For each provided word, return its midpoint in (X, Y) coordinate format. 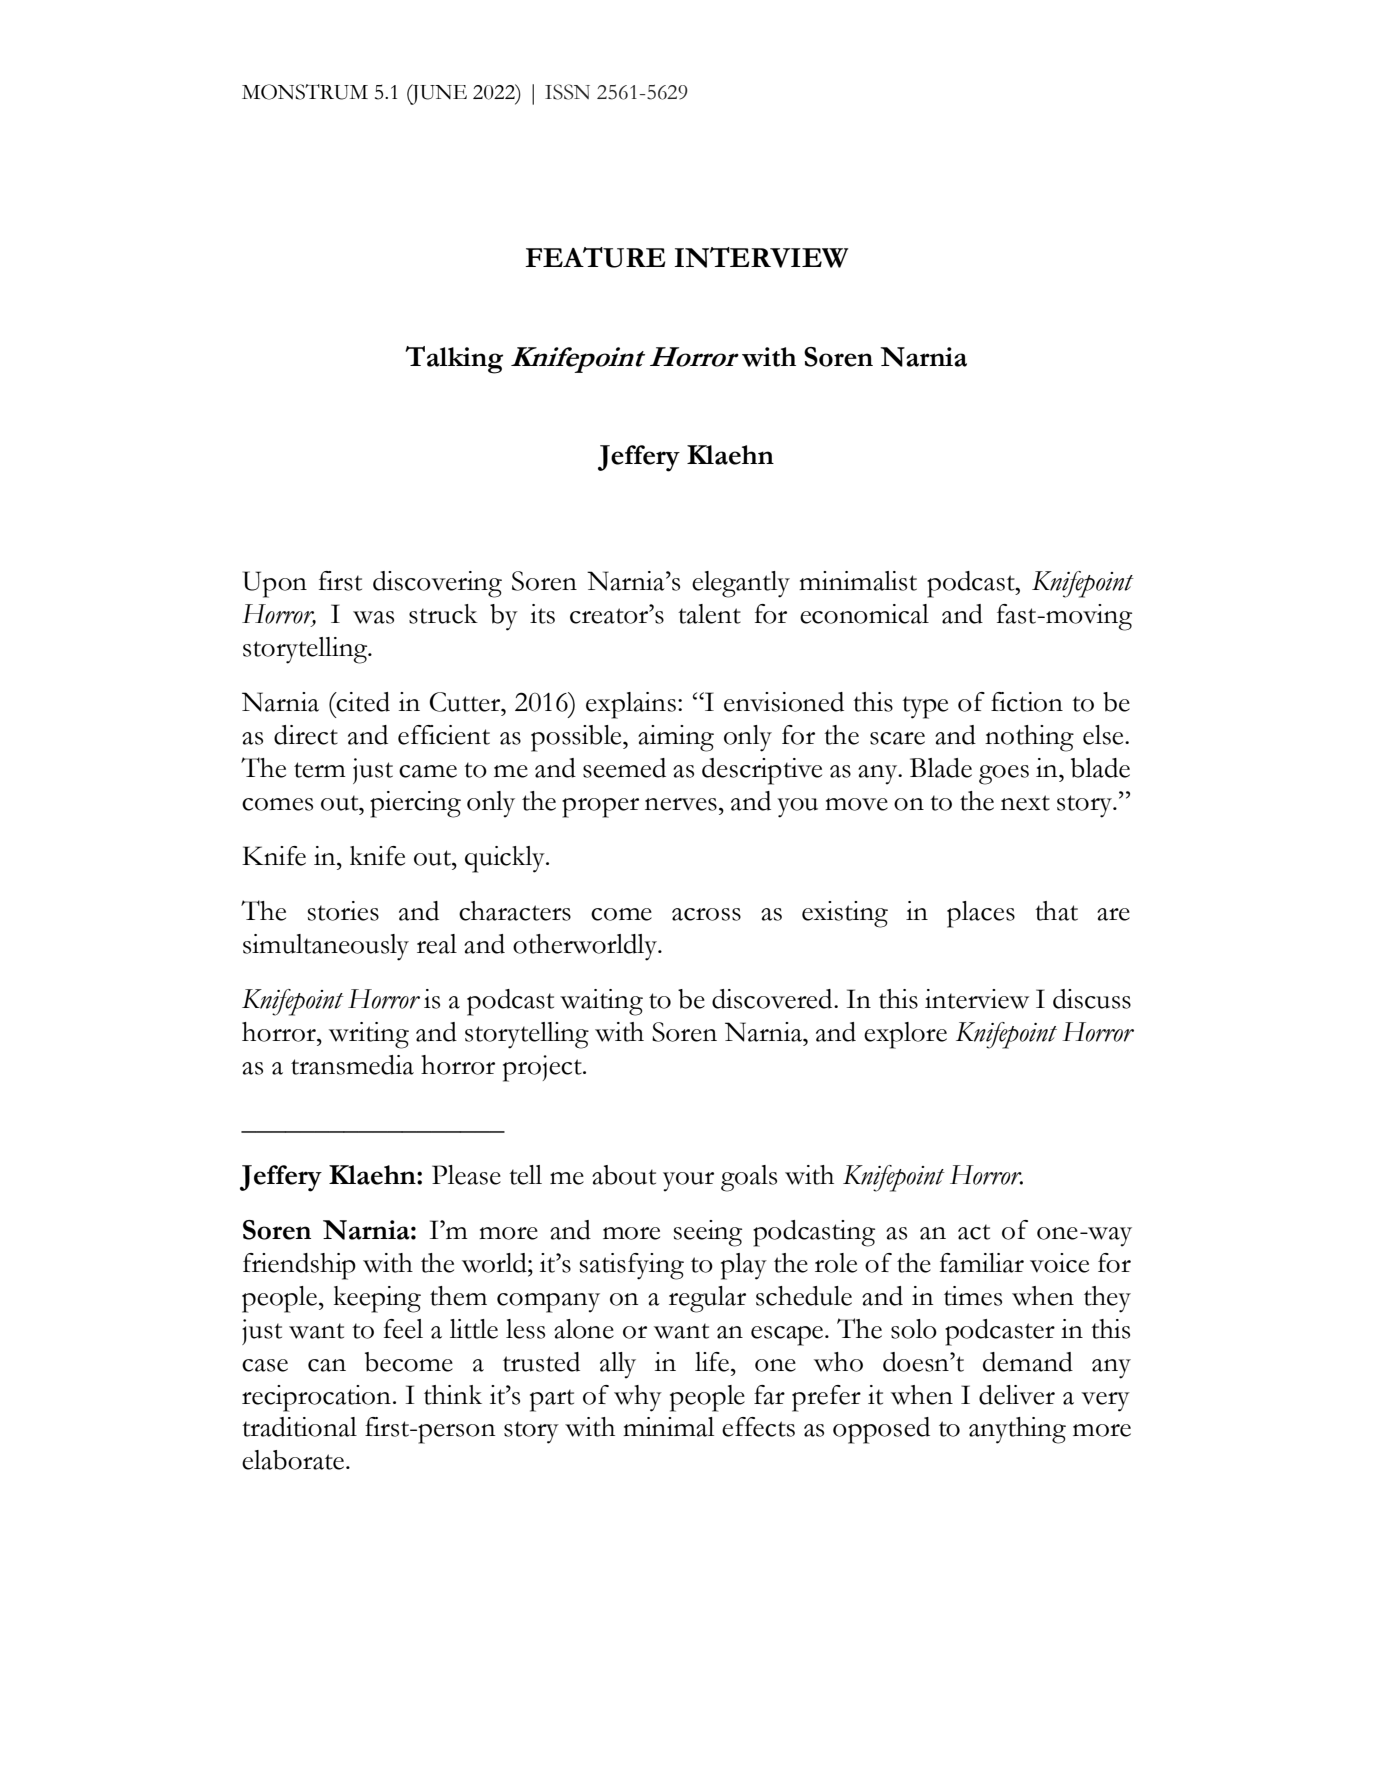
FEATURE (595, 257)
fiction (1027, 702)
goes (1004, 775)
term (320, 770)
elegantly (741, 584)
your (688, 1182)
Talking (454, 360)
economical (864, 614)
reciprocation (316, 1398)
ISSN (567, 92)
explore (905, 1035)
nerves (681, 804)
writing (369, 1035)
